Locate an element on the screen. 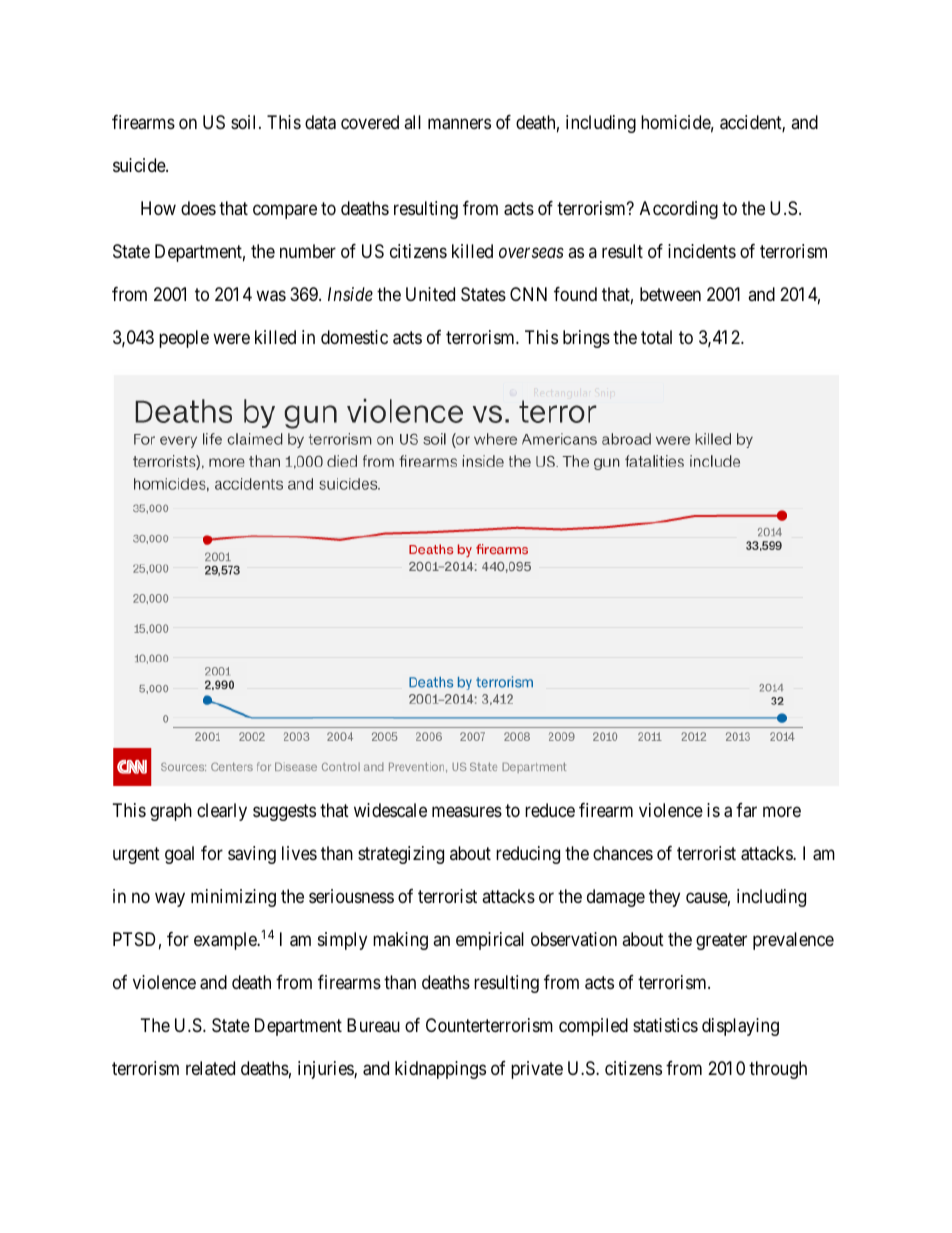  total is located at coordinates (656, 337).
